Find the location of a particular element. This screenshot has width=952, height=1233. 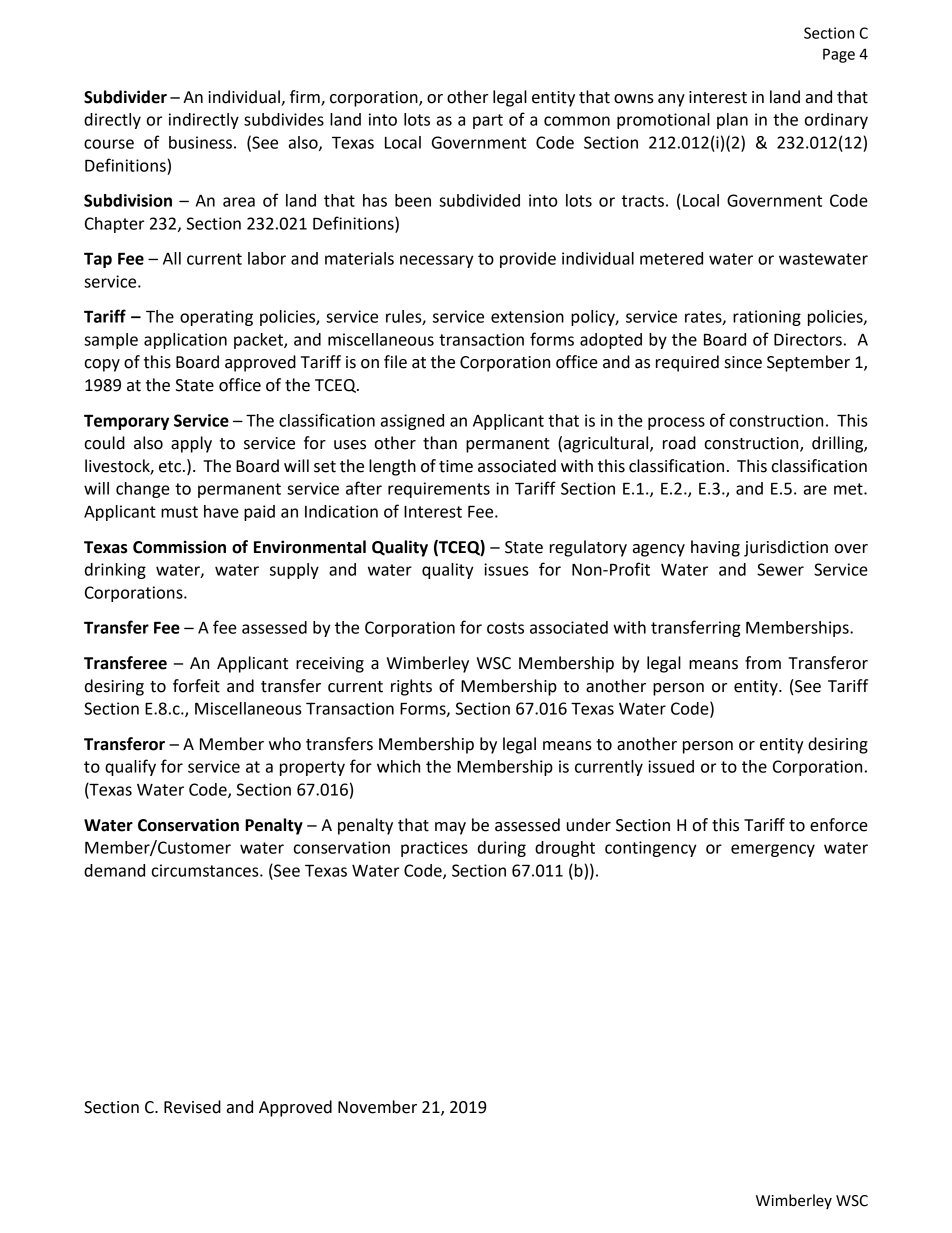

subdivides is located at coordinates (284, 119).
